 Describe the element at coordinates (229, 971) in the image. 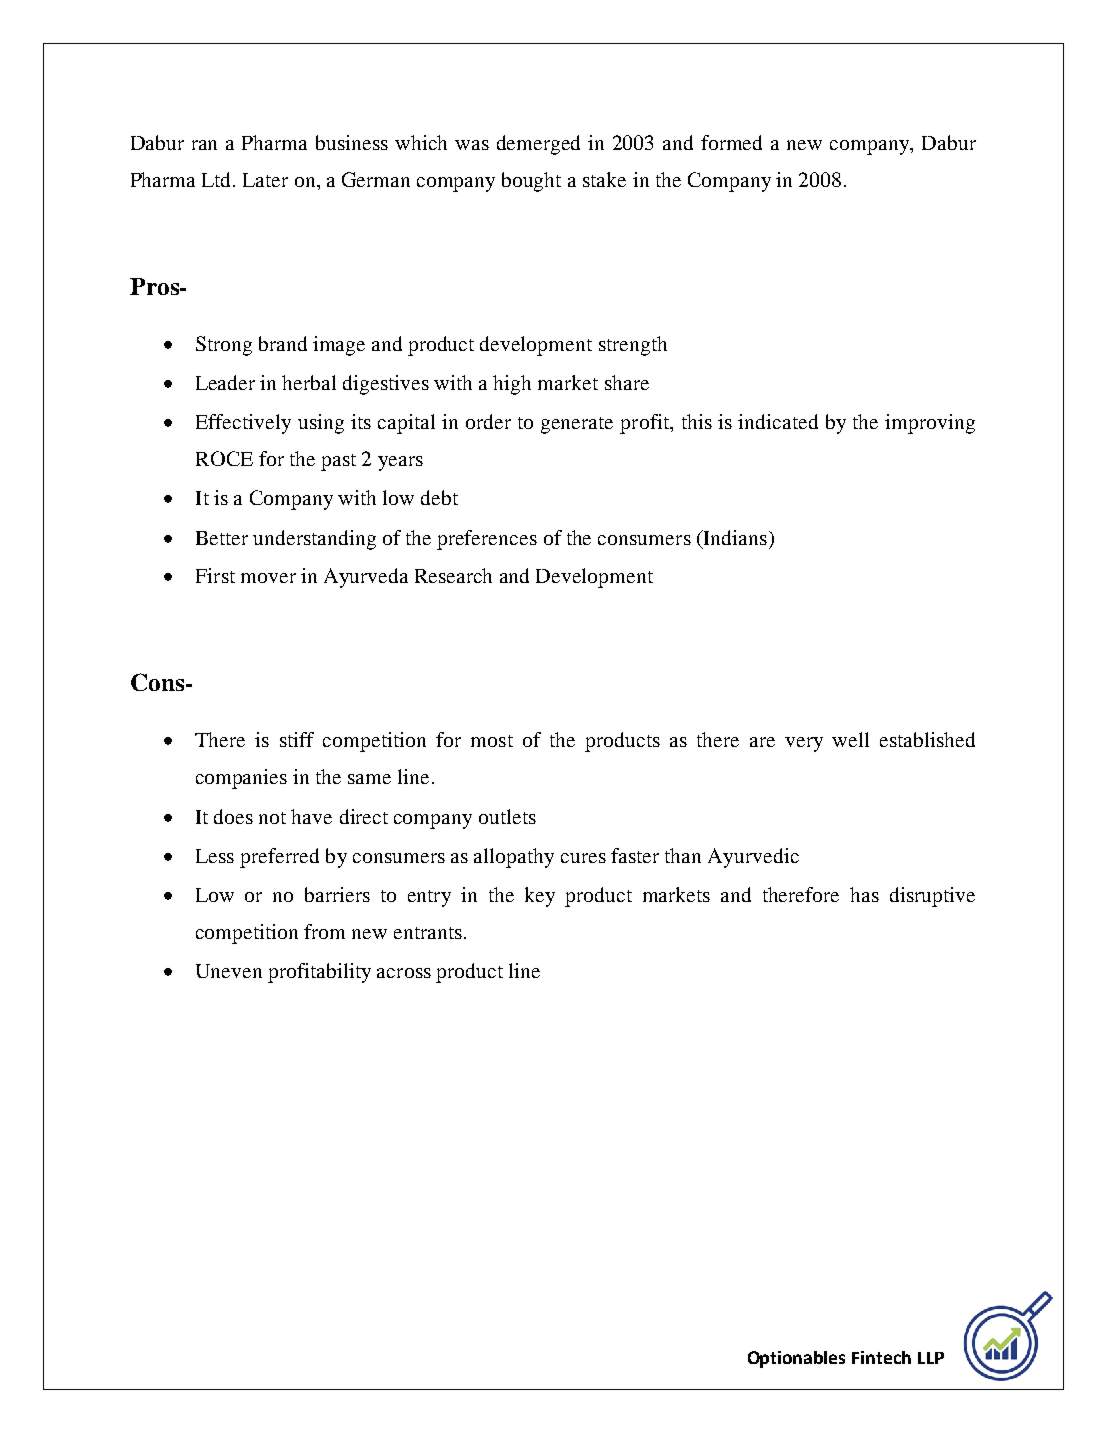

I see `Uneven` at that location.
